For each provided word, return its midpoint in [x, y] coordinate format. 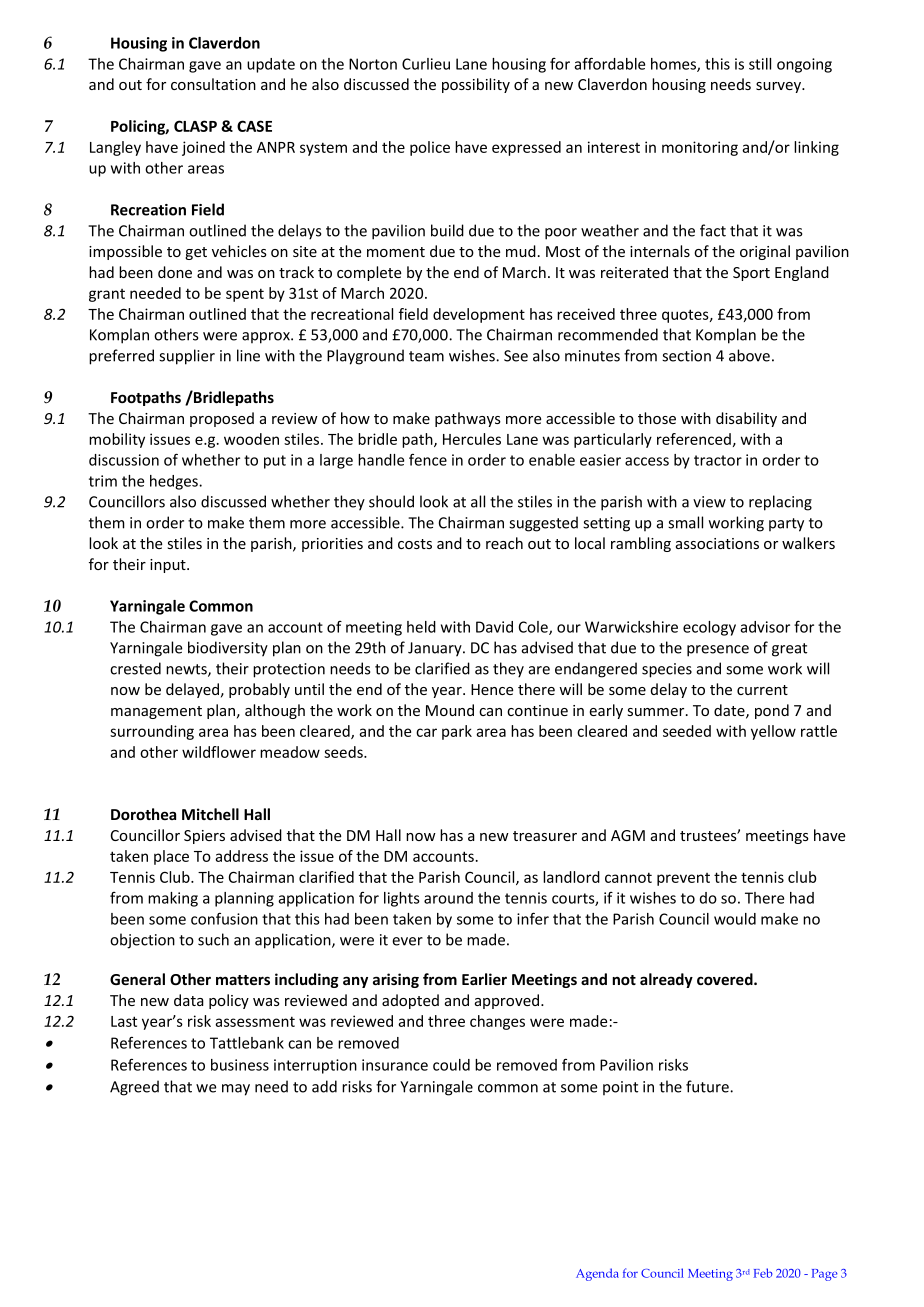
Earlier [484, 979]
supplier [187, 357]
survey [780, 87]
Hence [492, 689]
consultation [213, 84]
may [236, 1090]
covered [726, 979]
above [749, 355]
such [213, 939]
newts [187, 670]
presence [718, 651]
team [426, 356]
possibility [476, 85]
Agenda [597, 1274]
